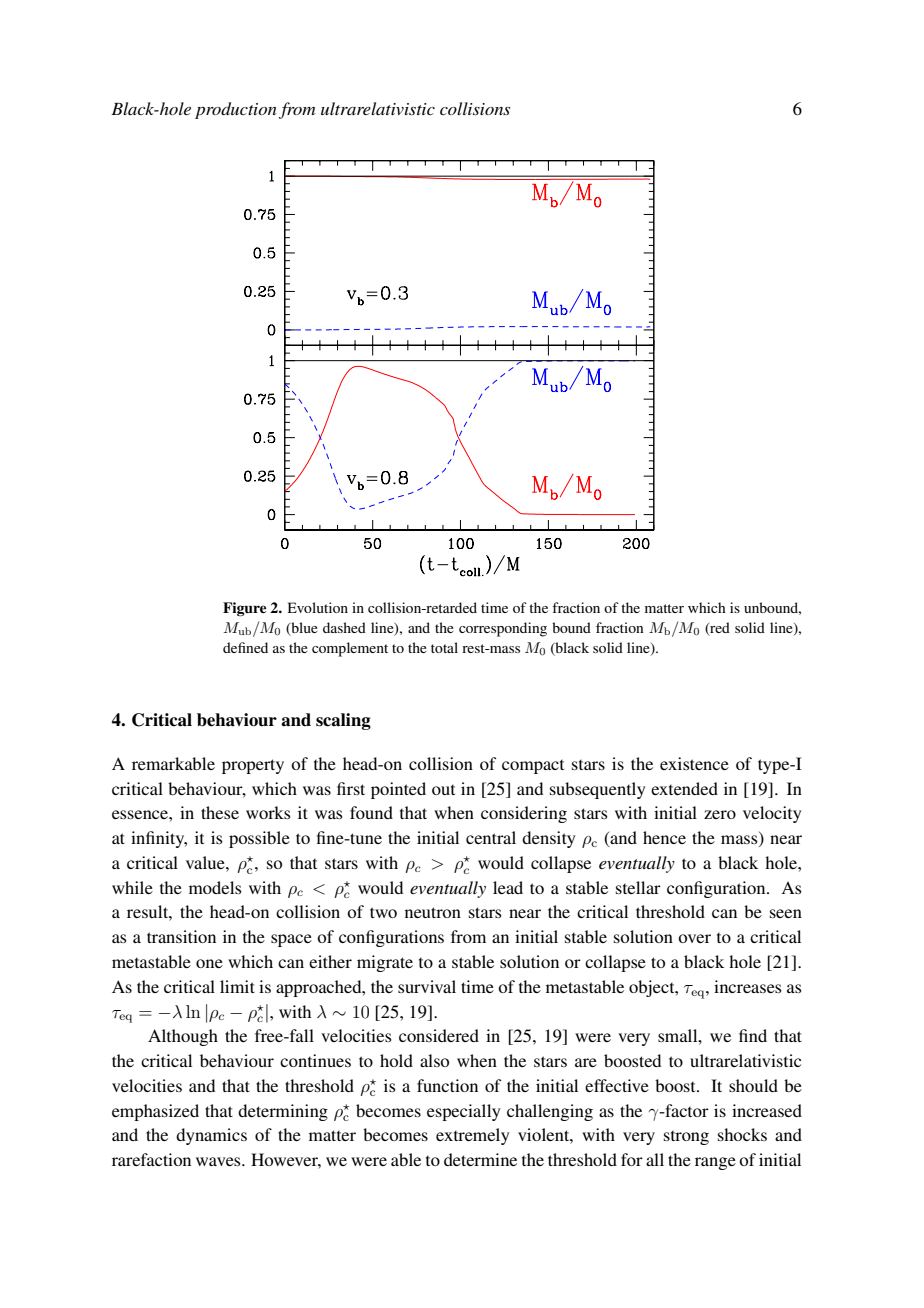  What do you see at coordinates (694, 763) in the screenshot?
I see `existence` at bounding box center [694, 763].
